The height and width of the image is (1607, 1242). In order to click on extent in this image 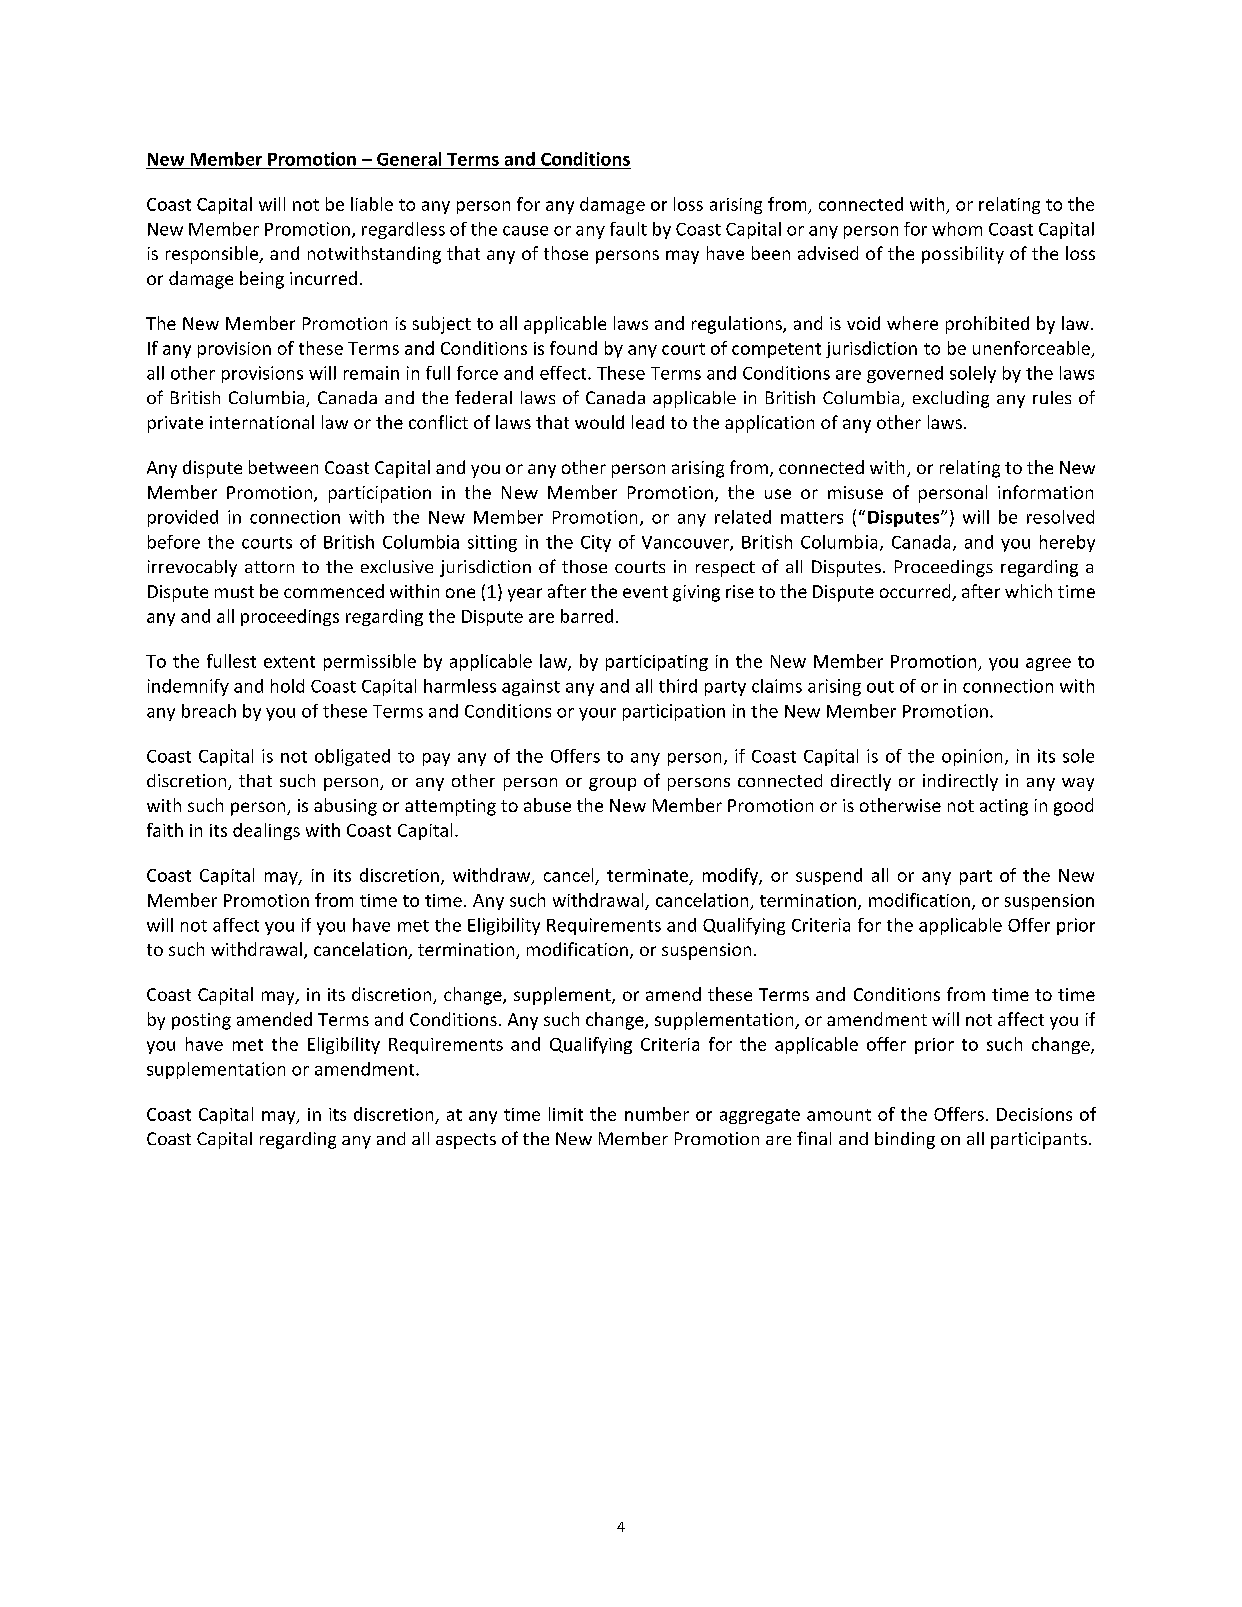, I will do `click(289, 662)`.
